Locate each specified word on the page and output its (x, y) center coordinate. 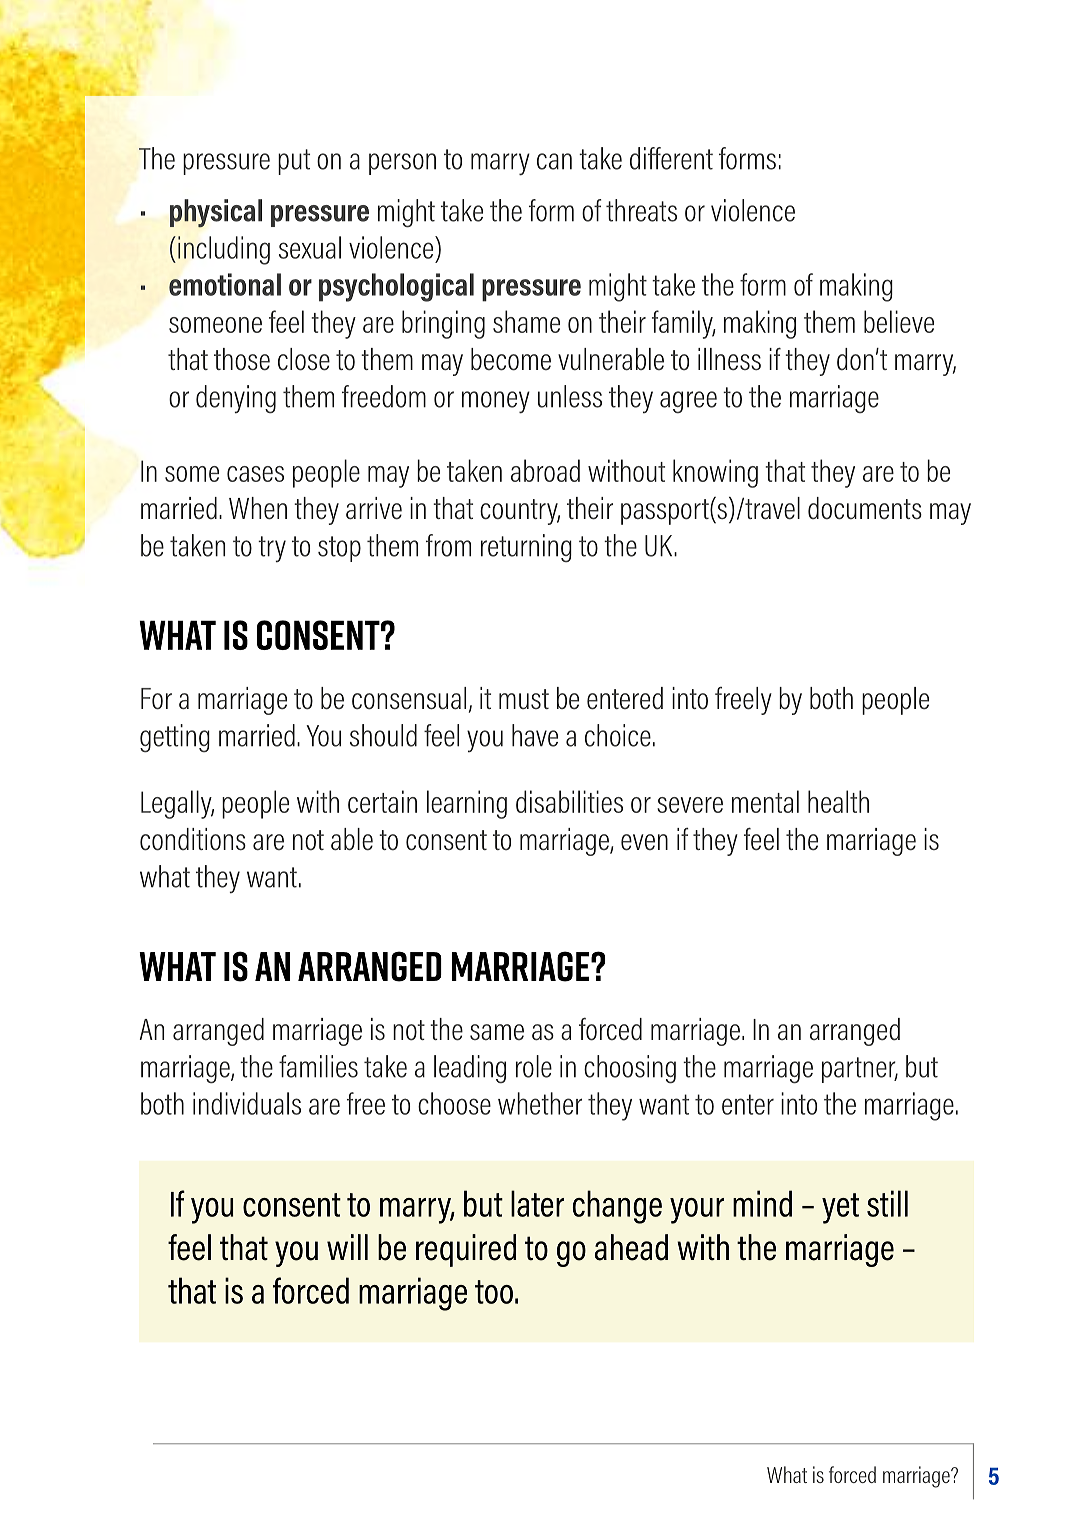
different (671, 158)
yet (840, 1208)
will (347, 1247)
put (294, 162)
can (554, 161)
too (494, 1292)
